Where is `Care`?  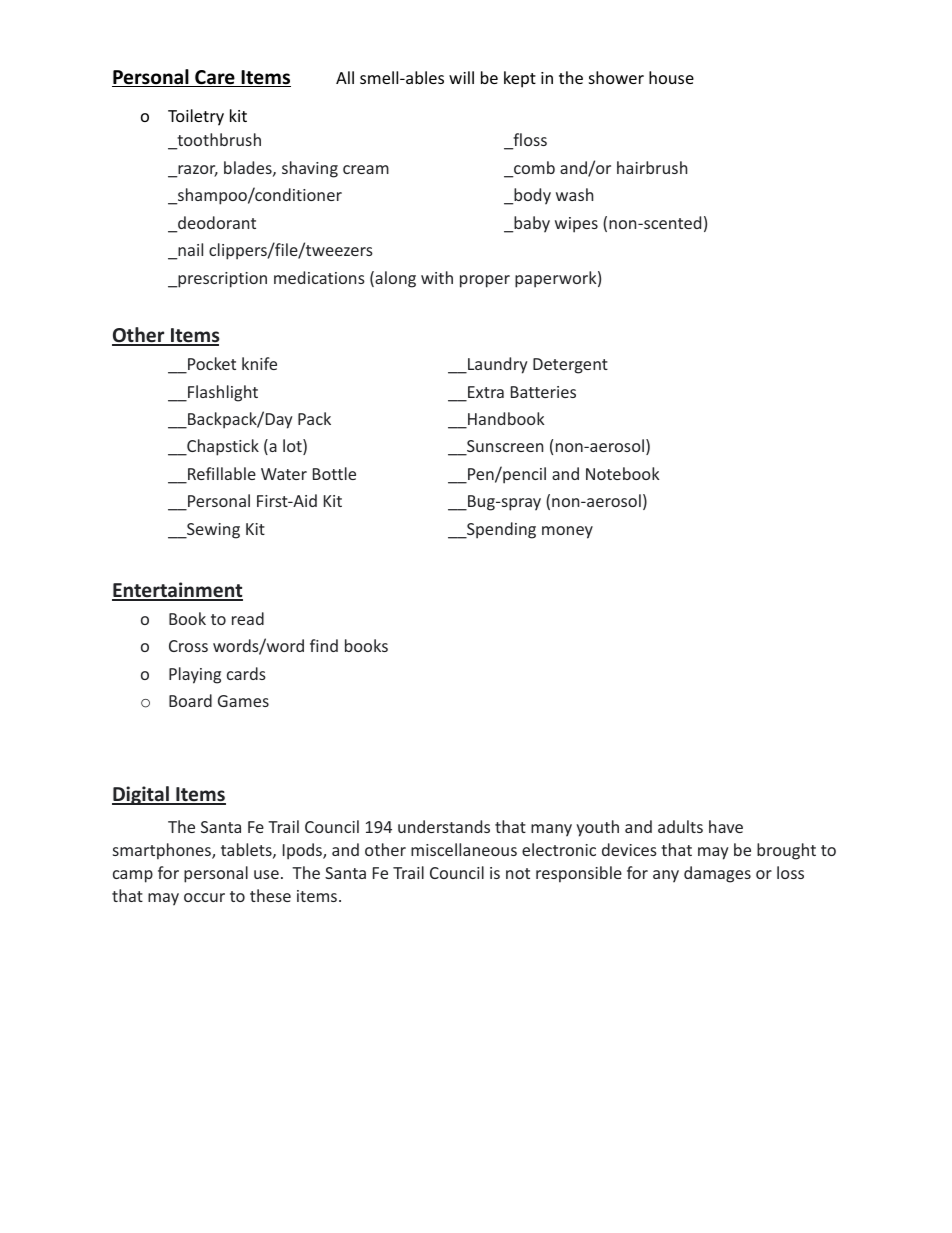
Care is located at coordinates (215, 78).
